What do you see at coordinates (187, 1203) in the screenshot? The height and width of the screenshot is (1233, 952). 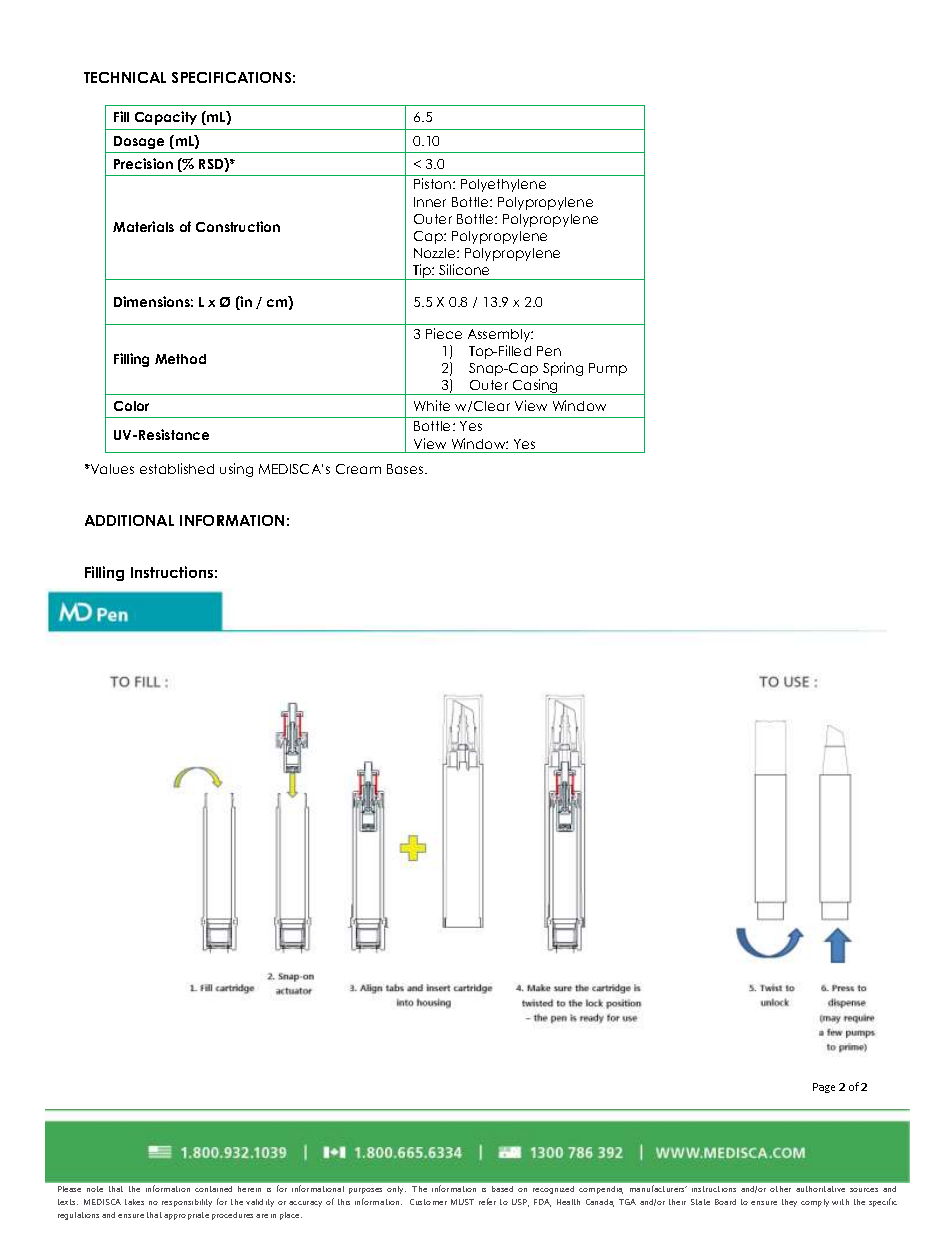 I see `responsibility` at bounding box center [187, 1203].
